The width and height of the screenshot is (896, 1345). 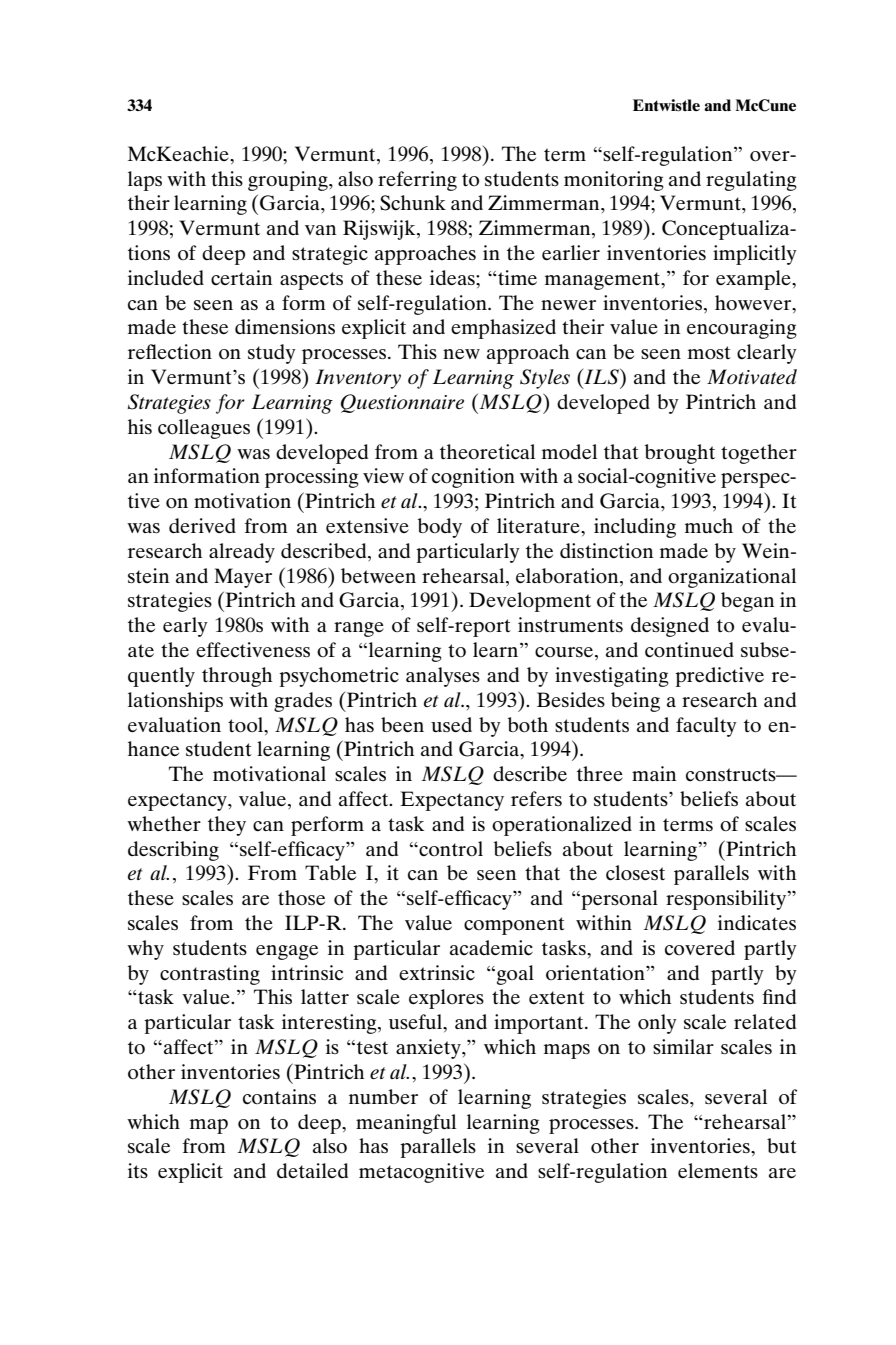 What do you see at coordinates (751, 181) in the screenshot?
I see `regulating` at bounding box center [751, 181].
